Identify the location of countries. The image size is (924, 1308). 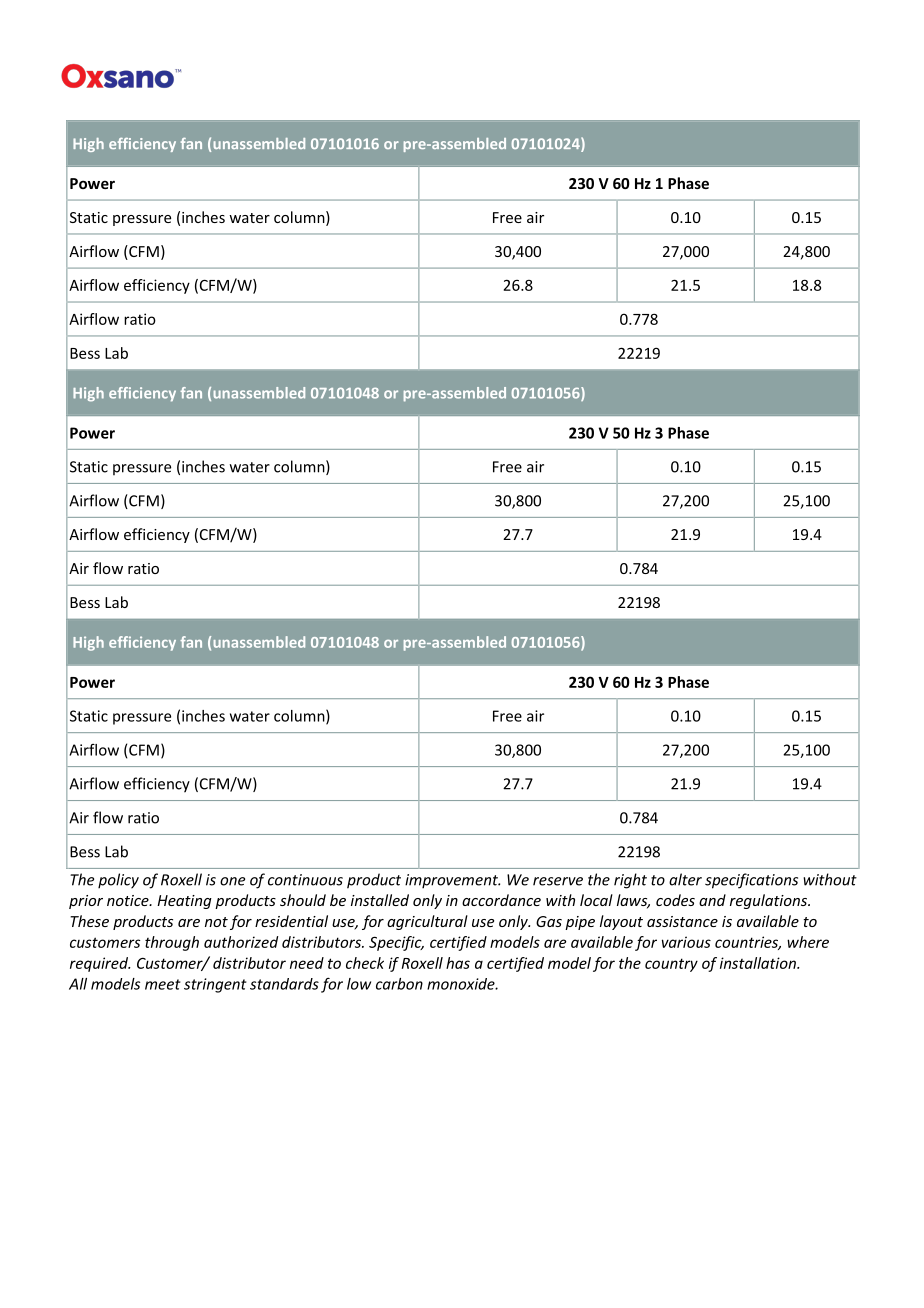
(748, 943).
